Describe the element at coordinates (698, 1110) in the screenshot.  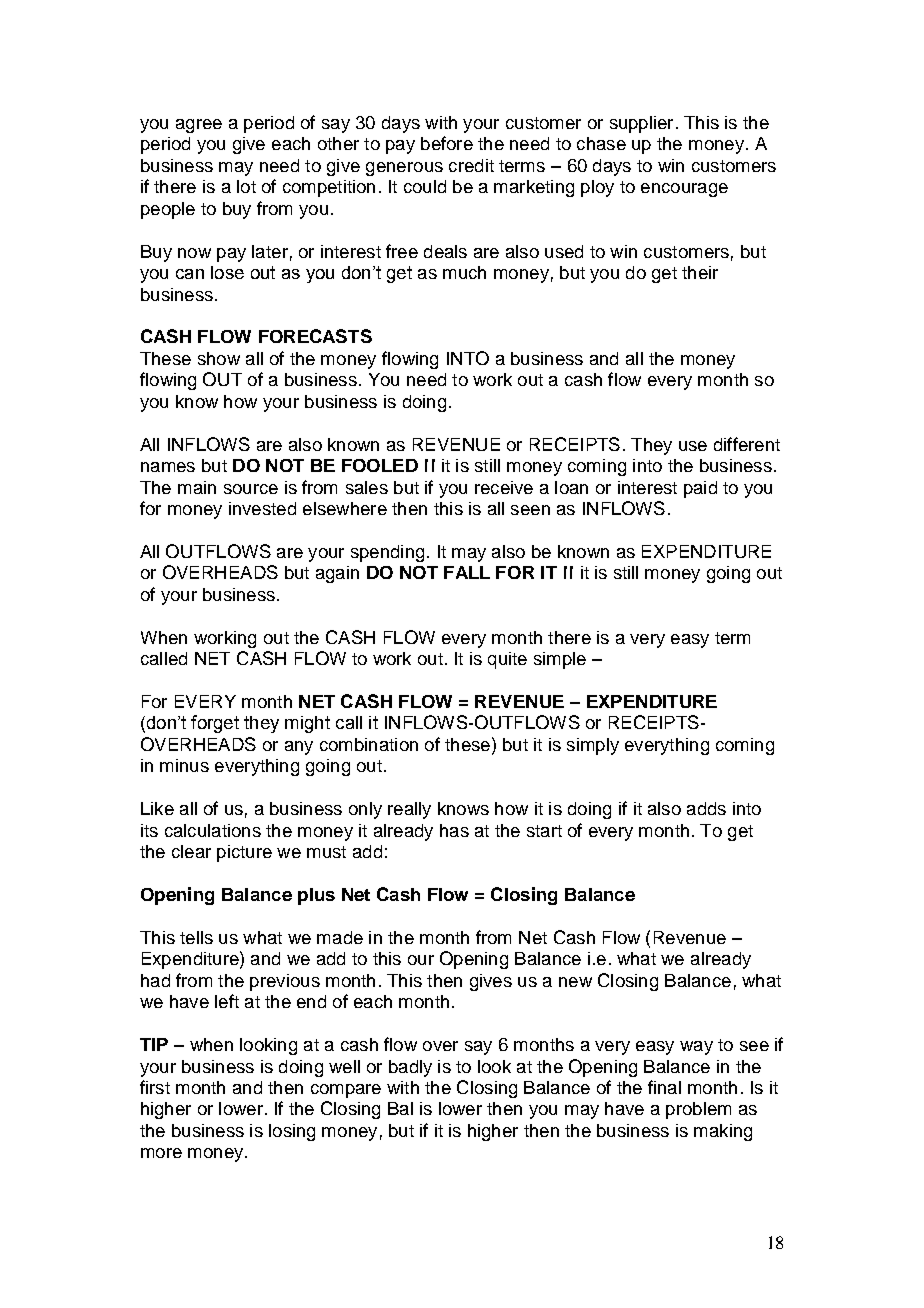
I see `problem` at that location.
